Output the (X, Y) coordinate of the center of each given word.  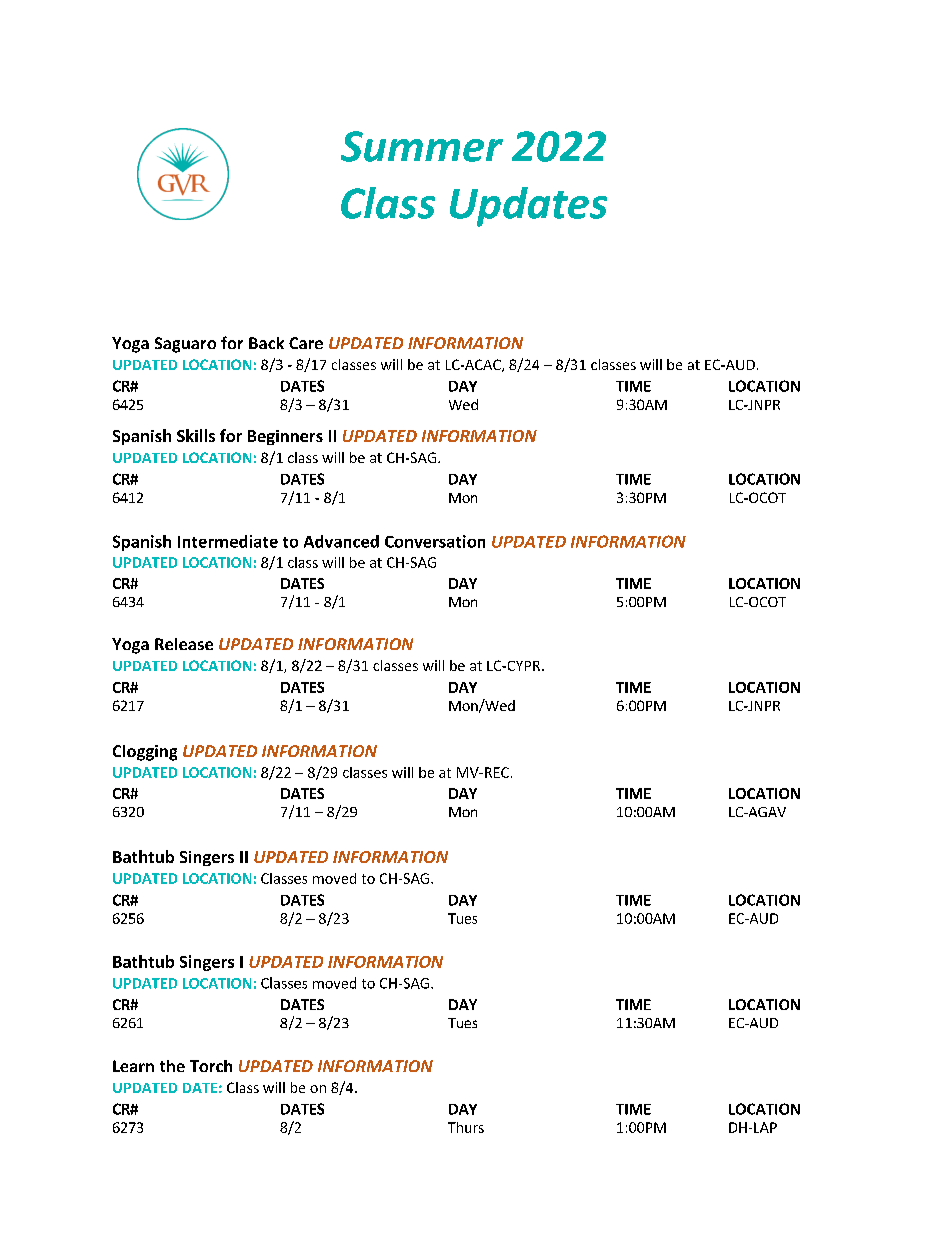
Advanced (341, 541)
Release (184, 644)
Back (266, 343)
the (172, 1066)
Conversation (435, 541)
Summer (422, 146)
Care (306, 343)
